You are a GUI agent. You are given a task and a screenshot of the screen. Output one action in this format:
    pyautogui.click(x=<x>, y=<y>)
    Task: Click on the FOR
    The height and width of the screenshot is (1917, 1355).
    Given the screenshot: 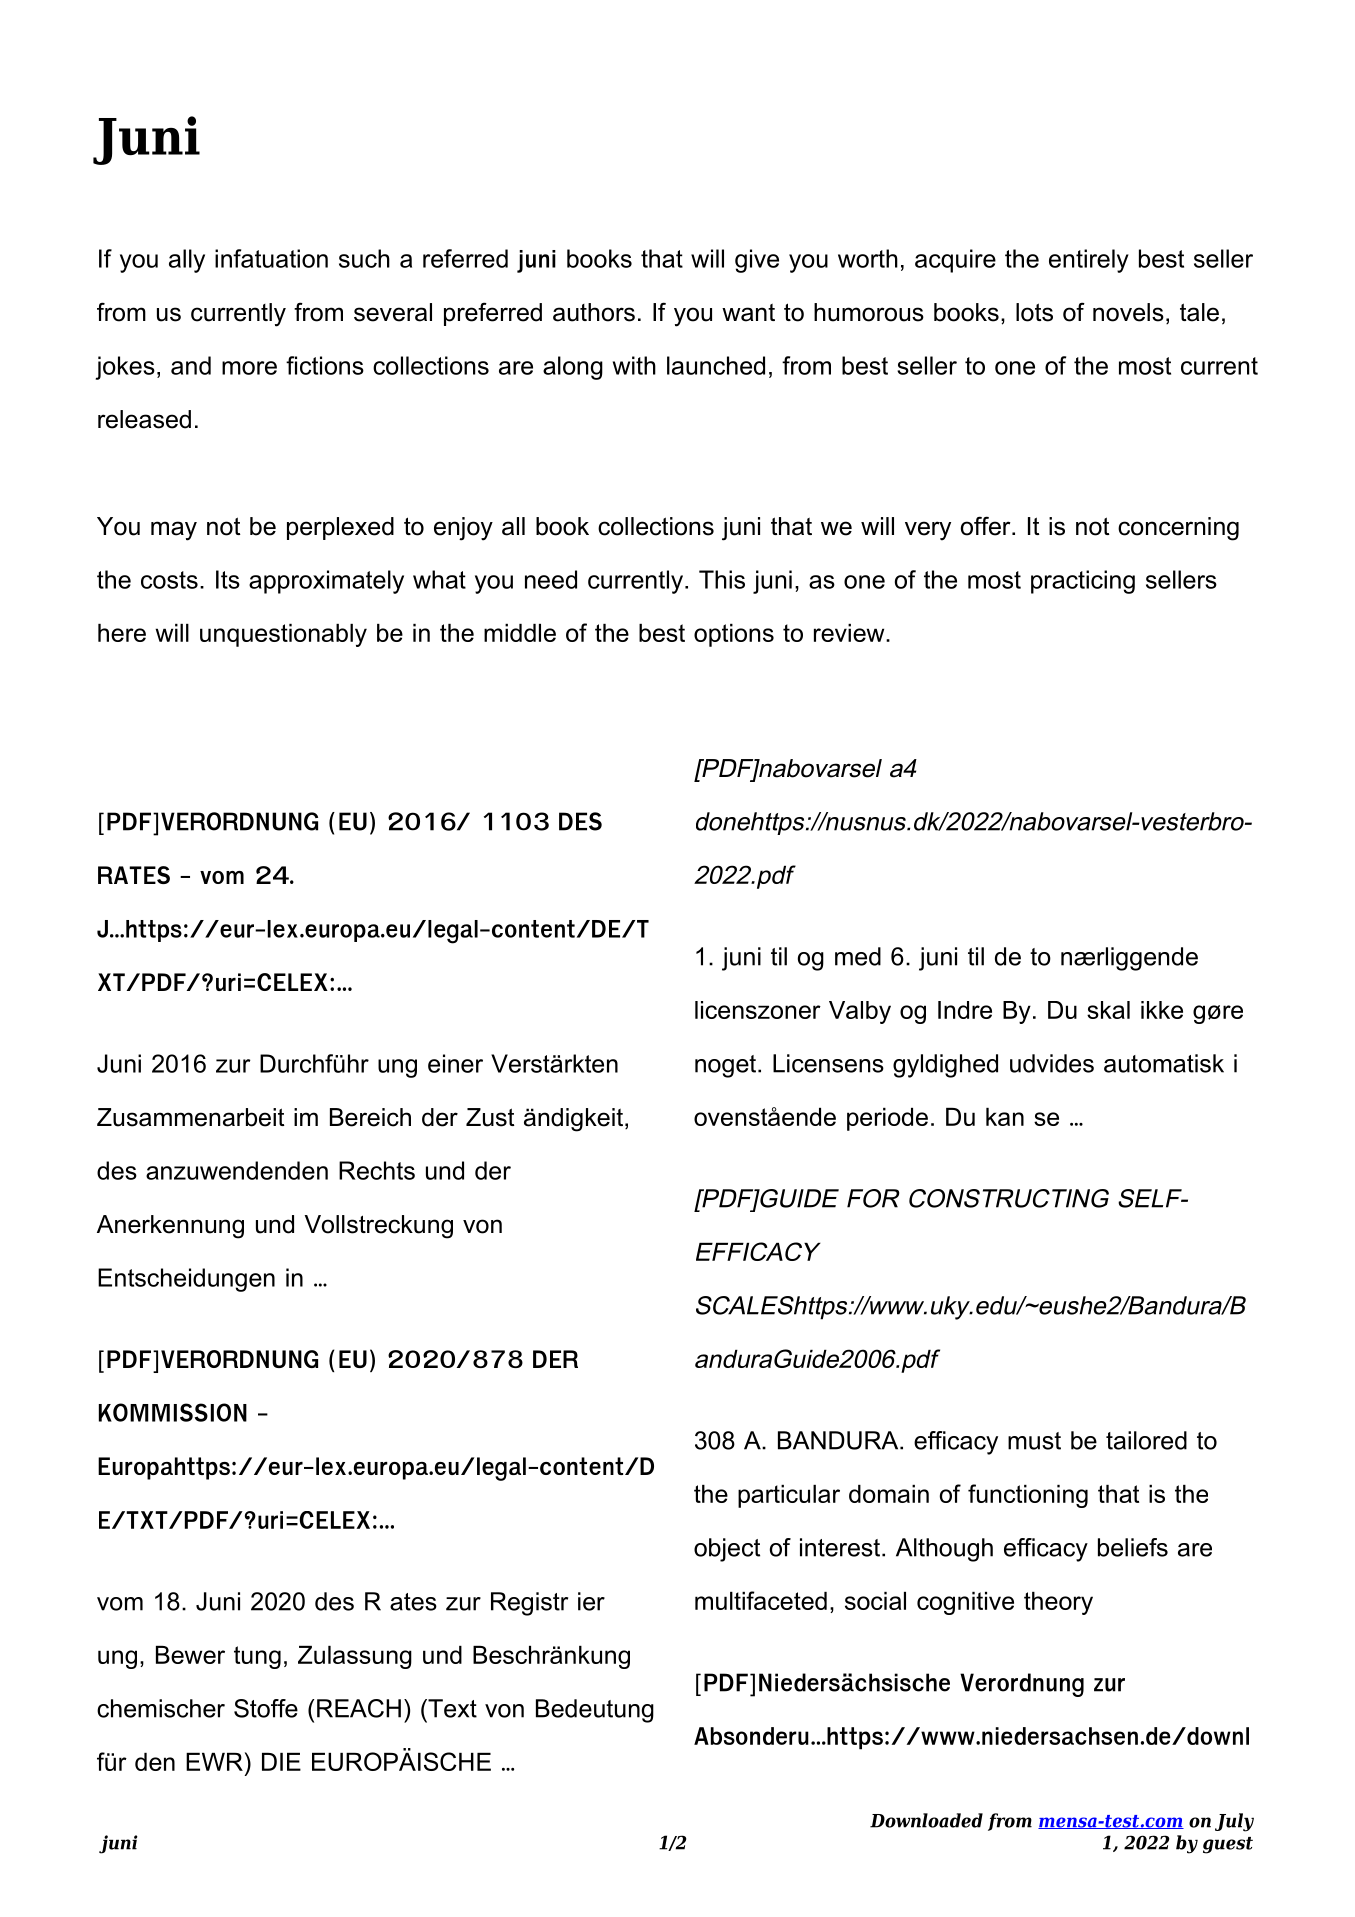 What is the action you would take?
    pyautogui.click(x=873, y=1198)
